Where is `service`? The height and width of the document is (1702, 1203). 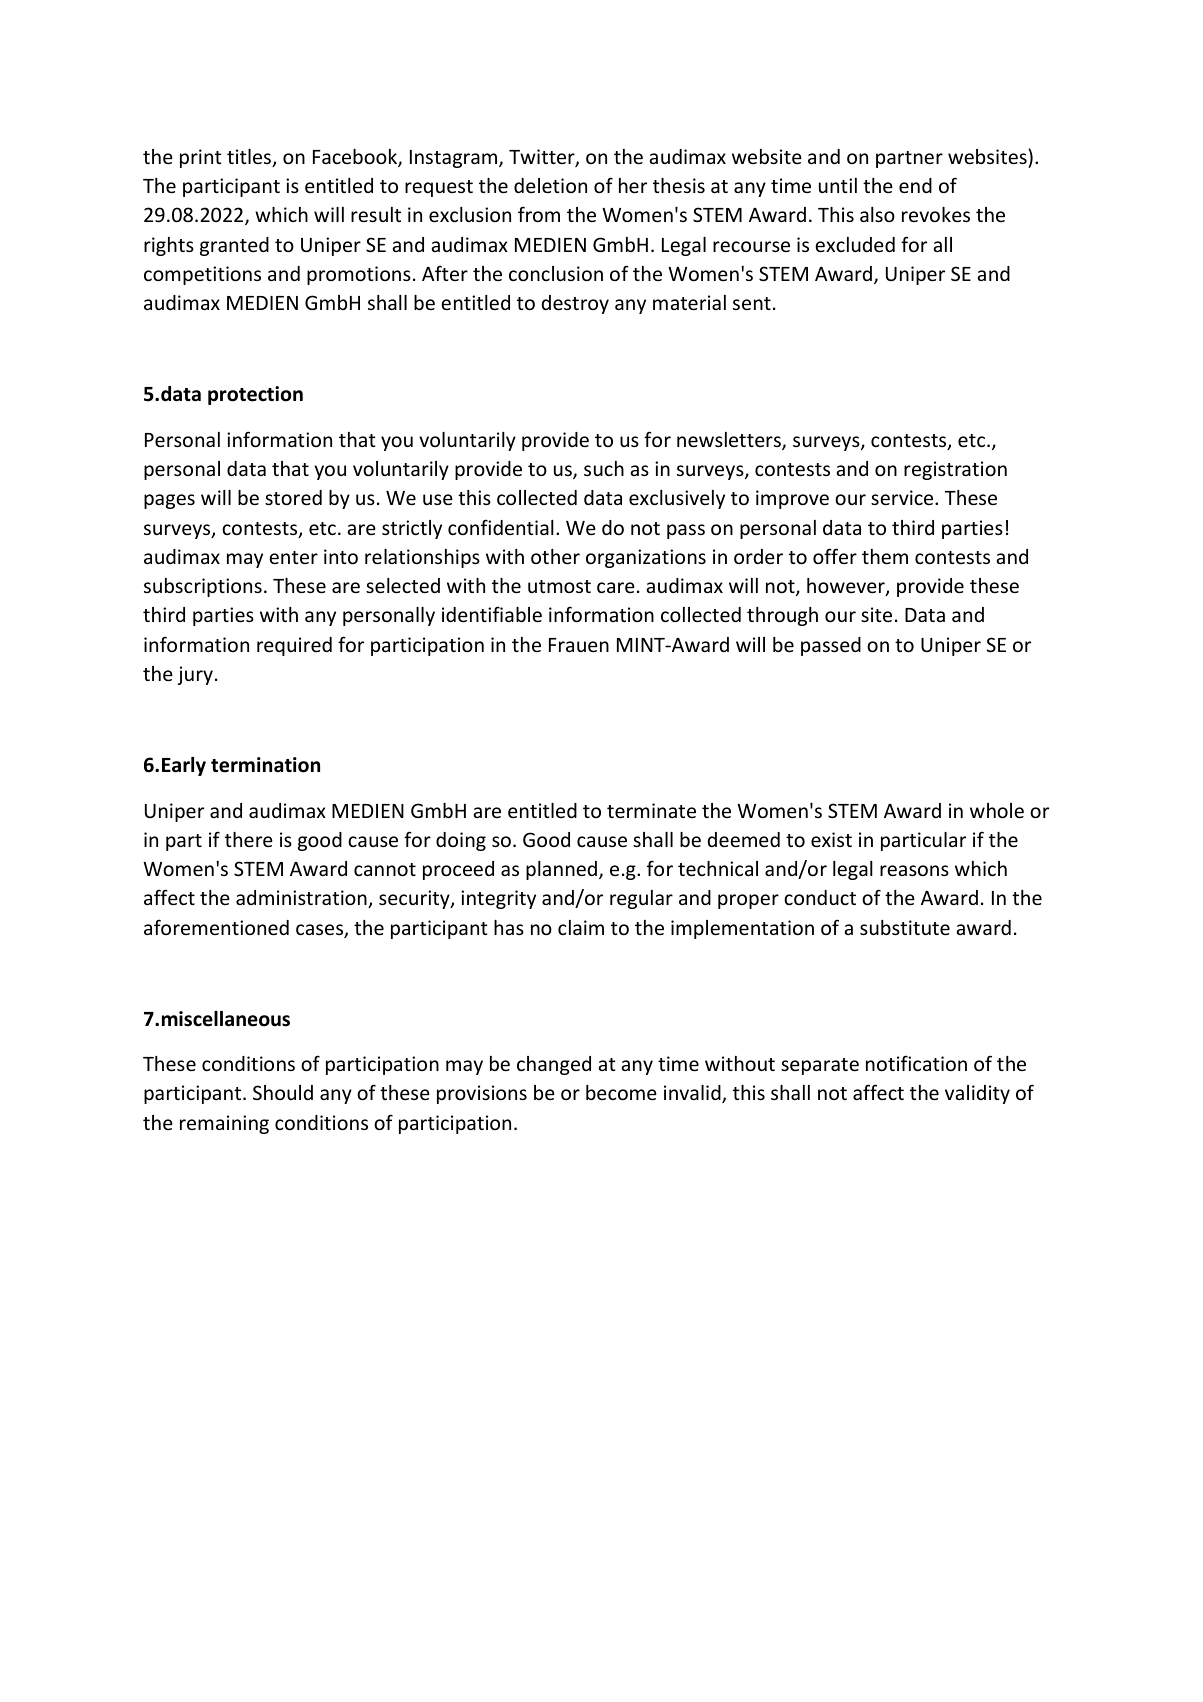
service is located at coordinates (903, 497).
